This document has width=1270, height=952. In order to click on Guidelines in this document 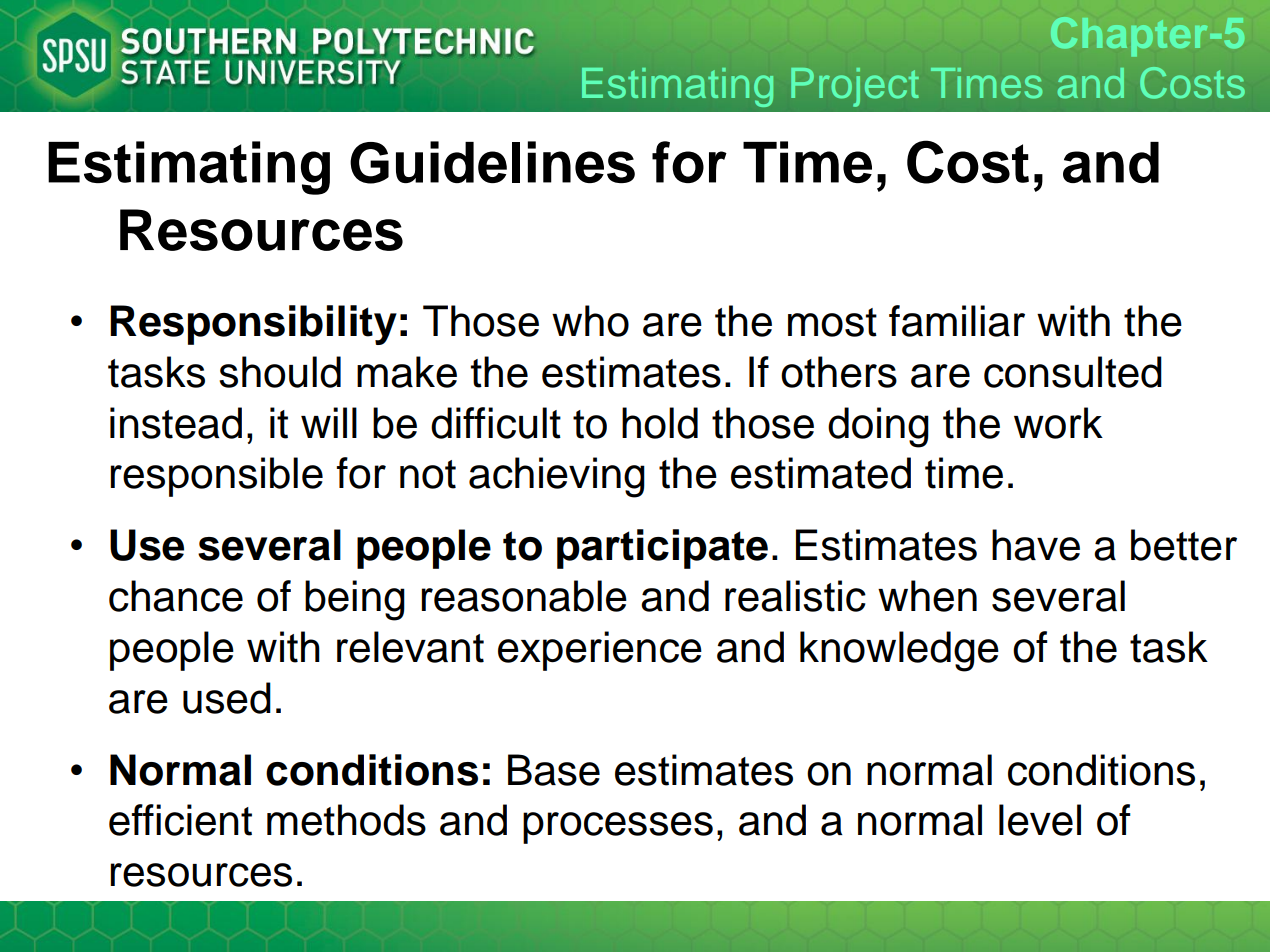, I will do `click(492, 162)`.
